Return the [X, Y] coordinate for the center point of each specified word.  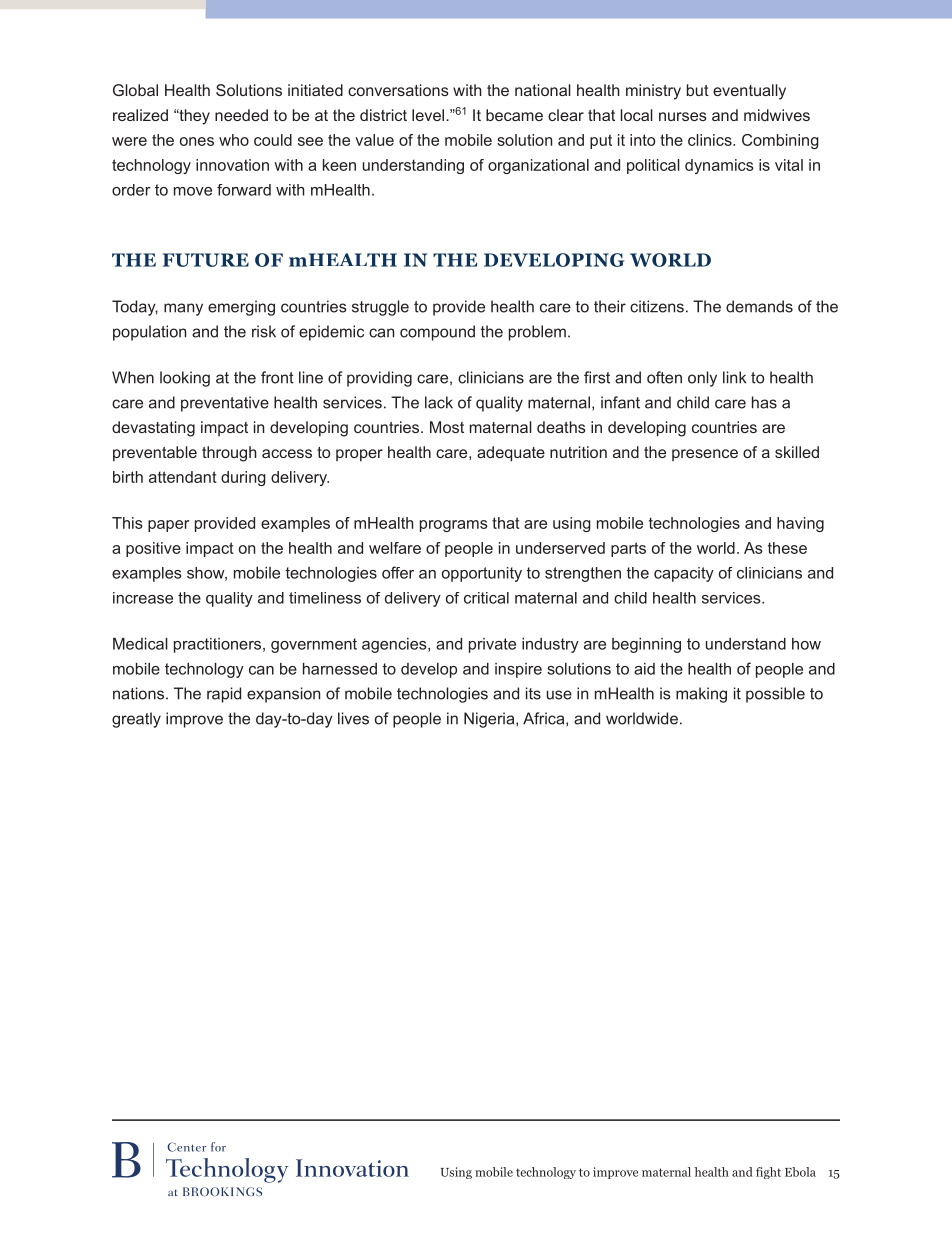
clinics [711, 140]
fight [768, 1173]
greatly [136, 720]
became [514, 115]
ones [197, 141]
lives [353, 718]
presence [705, 455]
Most [447, 427]
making [701, 695]
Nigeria [490, 720]
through [229, 454]
